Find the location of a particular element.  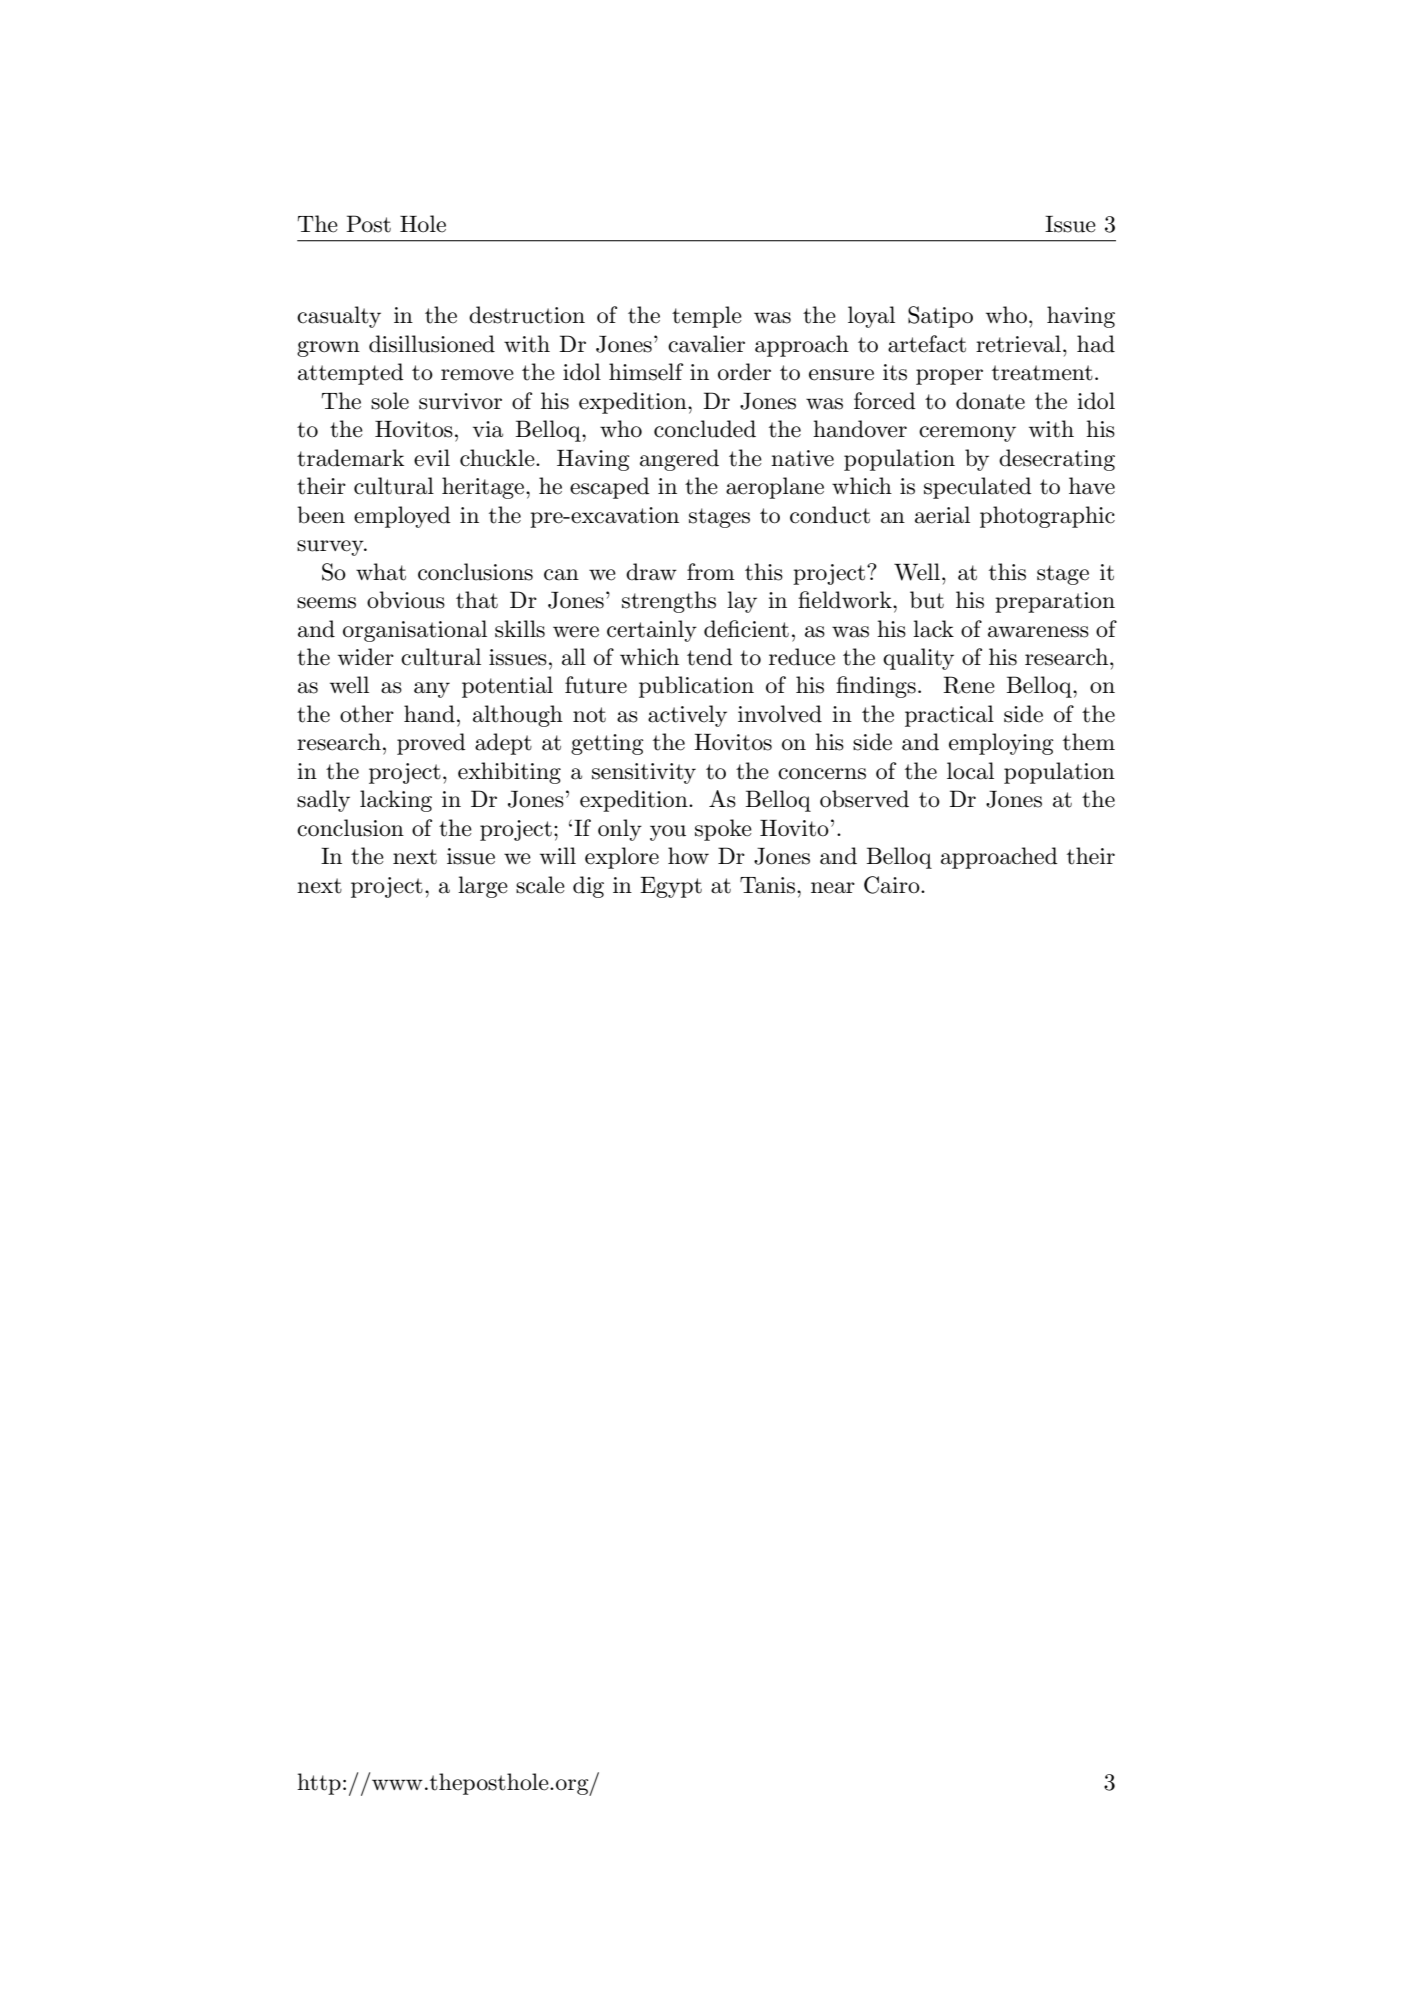

preparation is located at coordinates (1055, 602).
